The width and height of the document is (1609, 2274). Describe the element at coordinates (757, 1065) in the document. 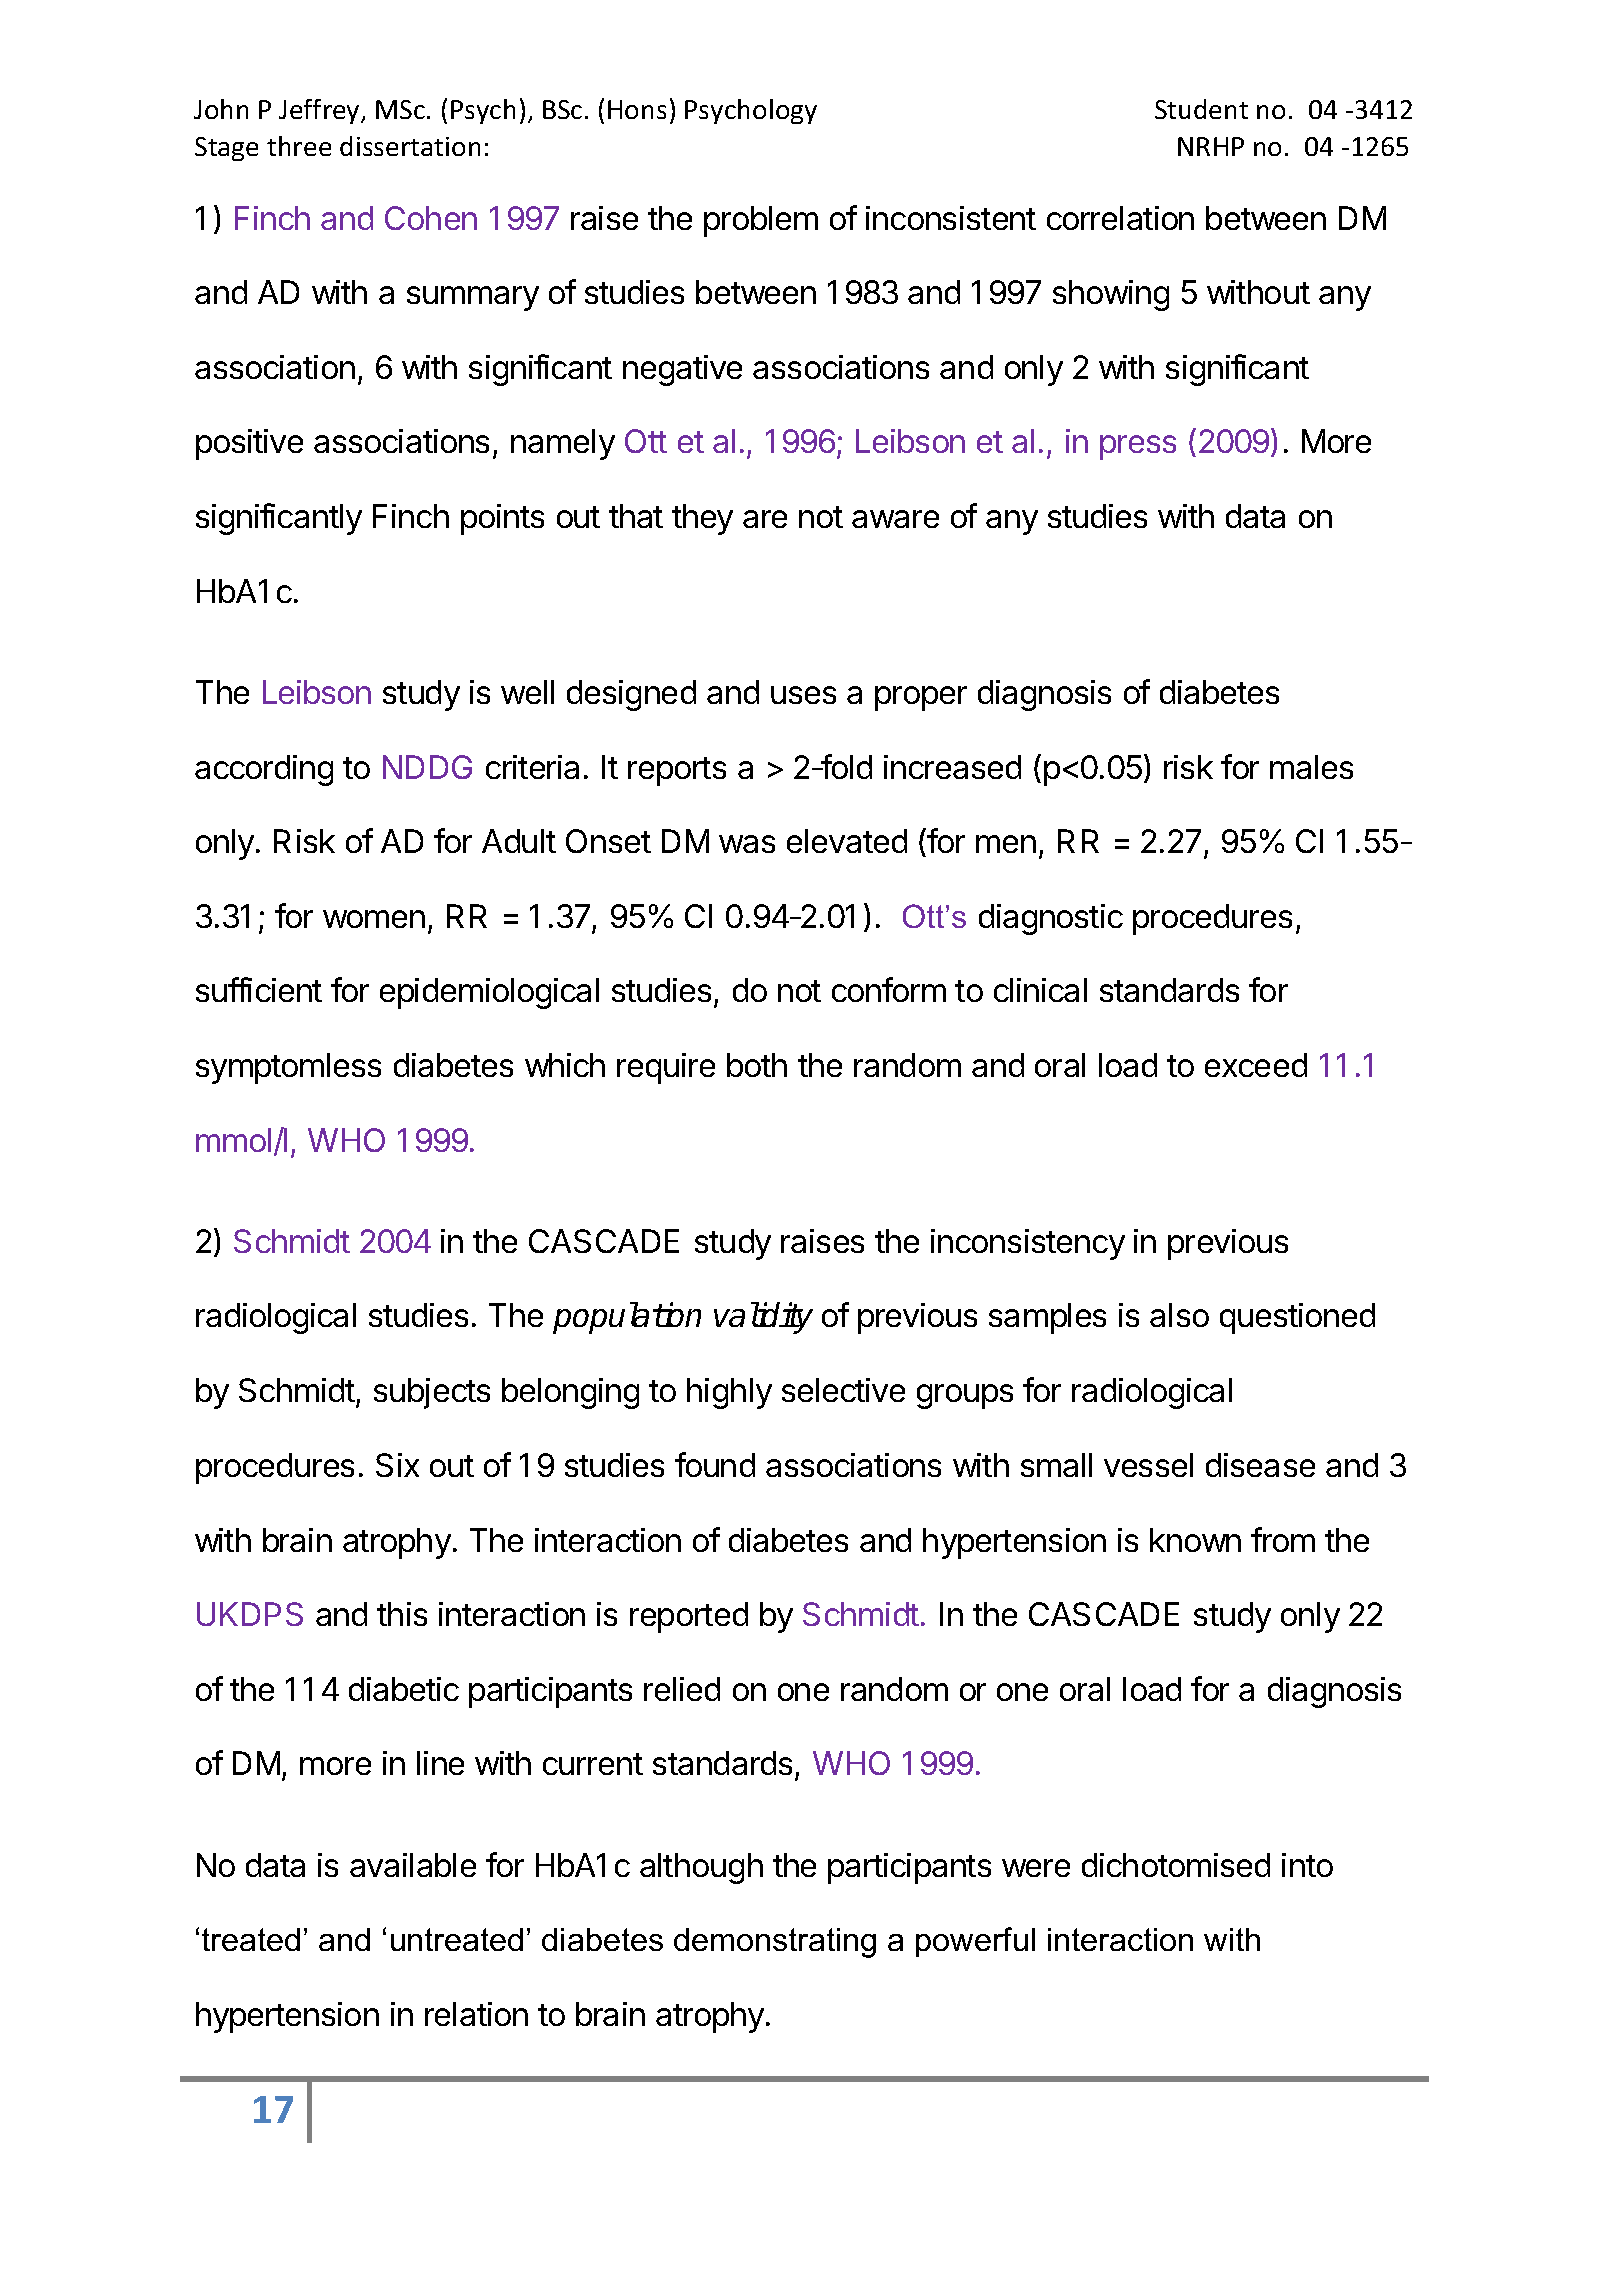

I see `both` at that location.
